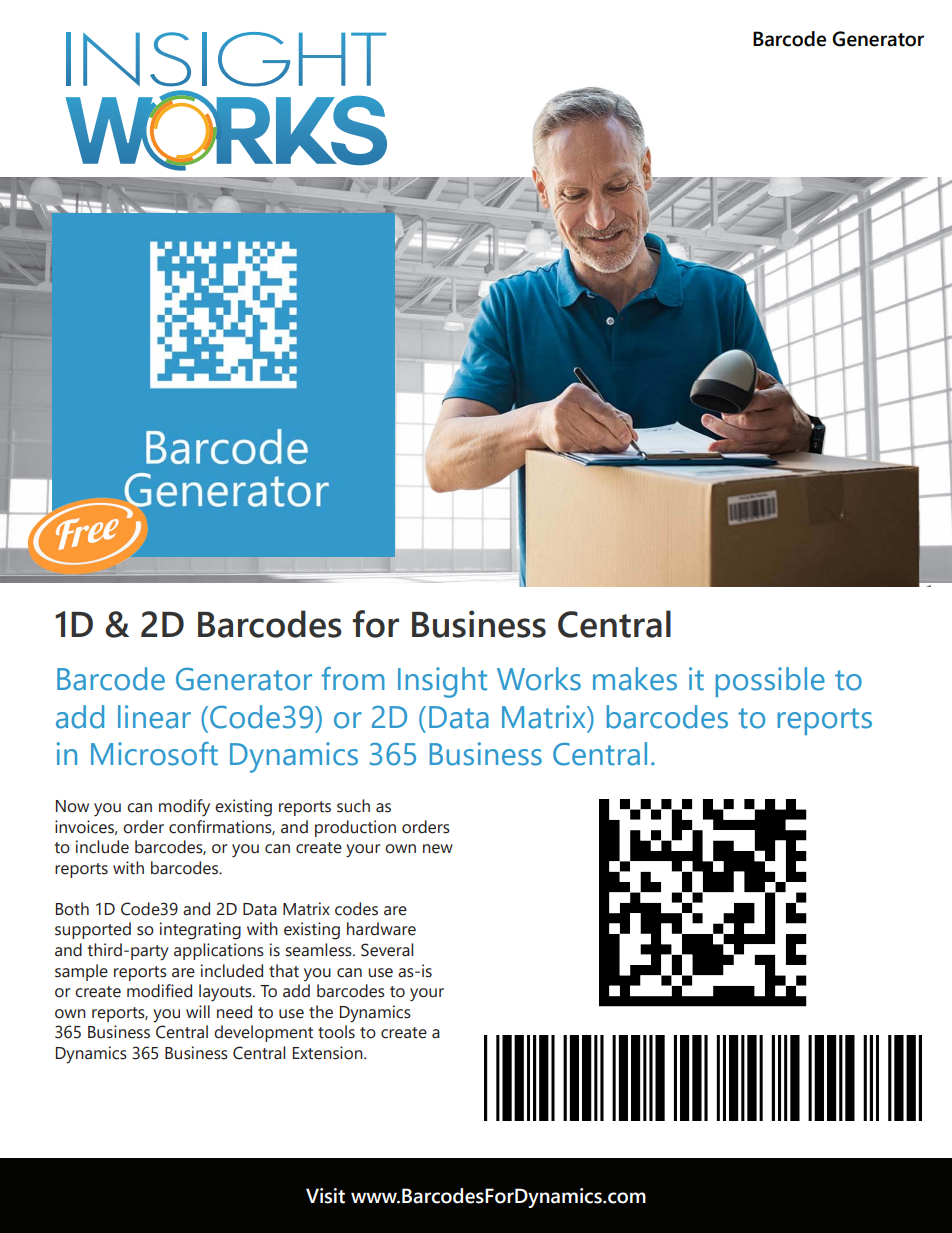 The height and width of the screenshot is (1233, 952). What do you see at coordinates (635, 679) in the screenshot?
I see `makes` at bounding box center [635, 679].
